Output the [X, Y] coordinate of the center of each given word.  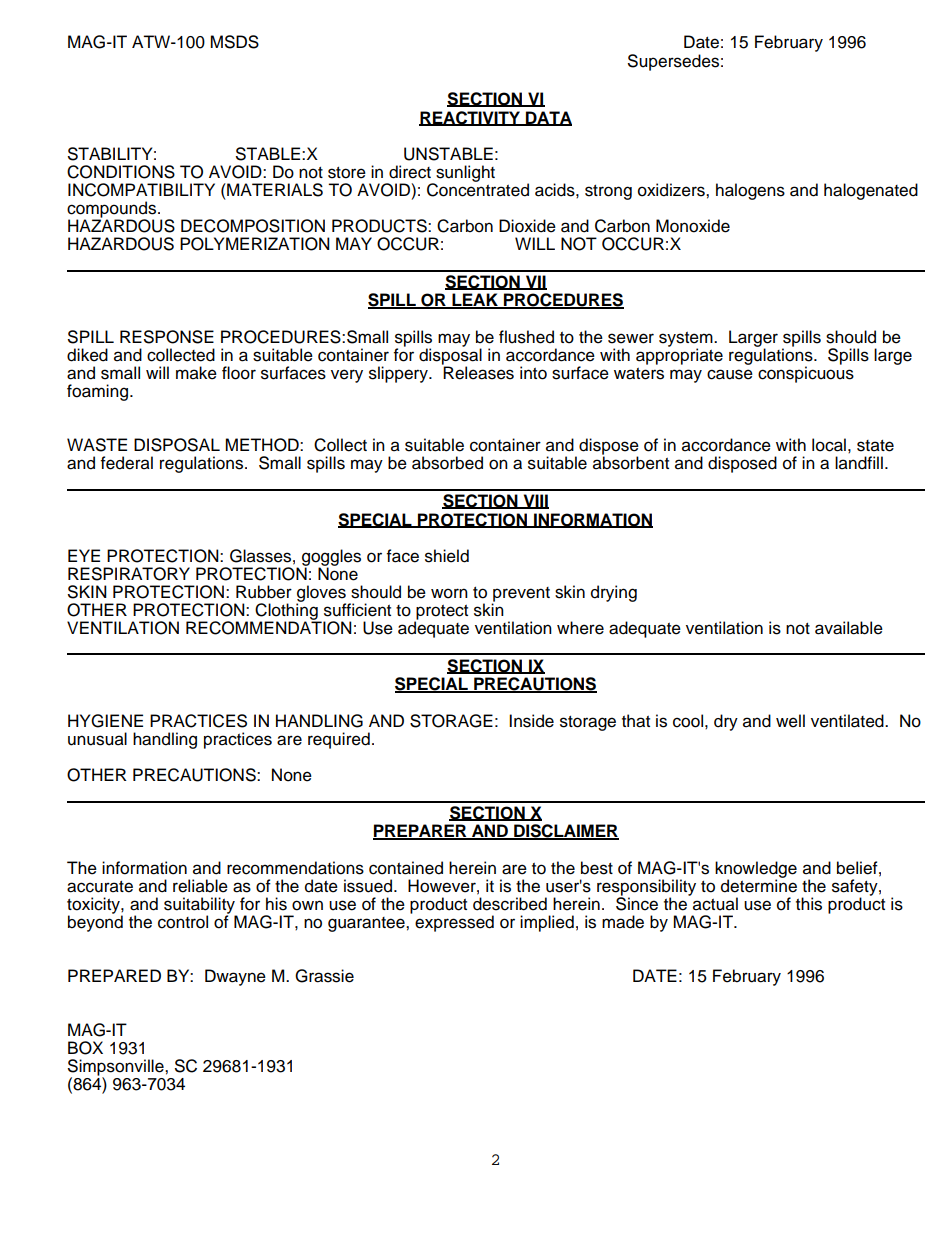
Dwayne [235, 977]
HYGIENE [105, 721]
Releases [478, 372]
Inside [531, 721]
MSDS [234, 42]
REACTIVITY [470, 118]
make [196, 373]
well [790, 721]
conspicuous [806, 373]
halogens [750, 191]
